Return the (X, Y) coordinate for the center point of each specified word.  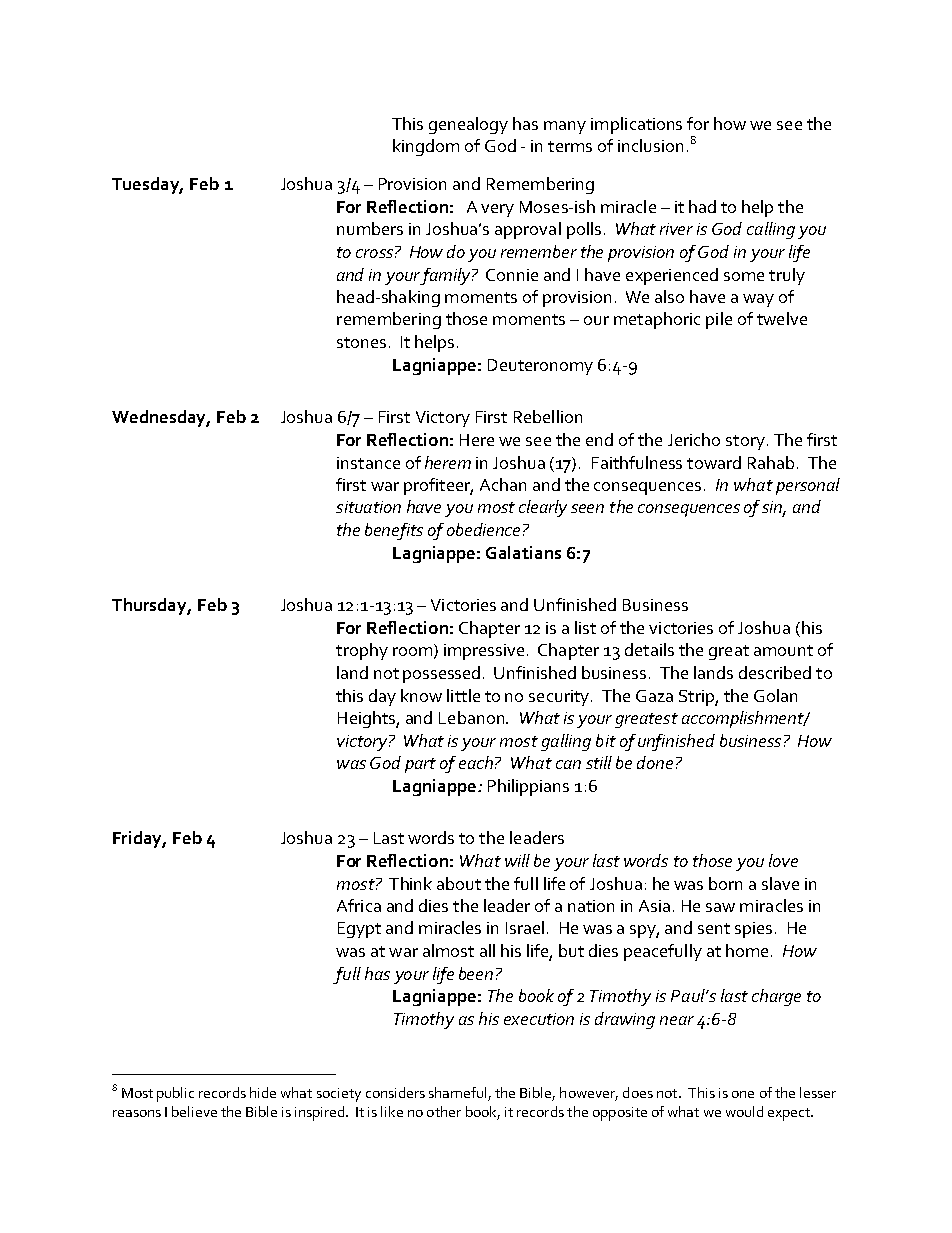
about (459, 883)
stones (361, 342)
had (702, 206)
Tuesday (147, 185)
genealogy (468, 125)
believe (194, 1111)
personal (808, 486)
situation (368, 507)
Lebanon (473, 717)
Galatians (523, 552)
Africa (359, 905)
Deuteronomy (540, 367)
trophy (362, 651)
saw (720, 907)
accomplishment (744, 719)
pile (719, 320)
